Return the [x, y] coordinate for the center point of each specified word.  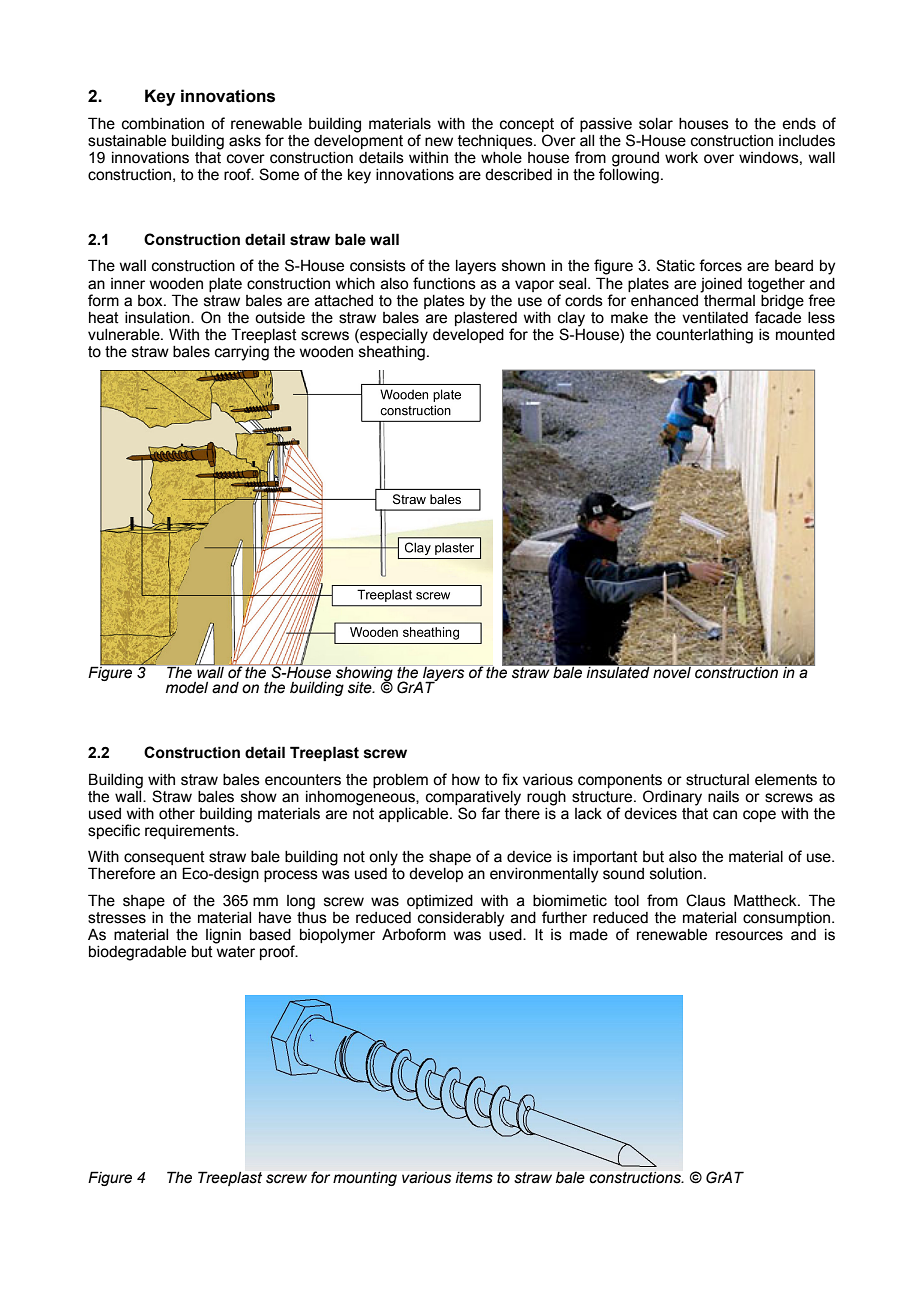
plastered [486, 317]
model [187, 688]
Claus [706, 900]
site [361, 688]
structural [717, 780]
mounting [365, 1179]
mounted [805, 335]
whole [501, 158]
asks [245, 141]
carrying [242, 353]
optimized [440, 902]
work [681, 158]
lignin [223, 936]
